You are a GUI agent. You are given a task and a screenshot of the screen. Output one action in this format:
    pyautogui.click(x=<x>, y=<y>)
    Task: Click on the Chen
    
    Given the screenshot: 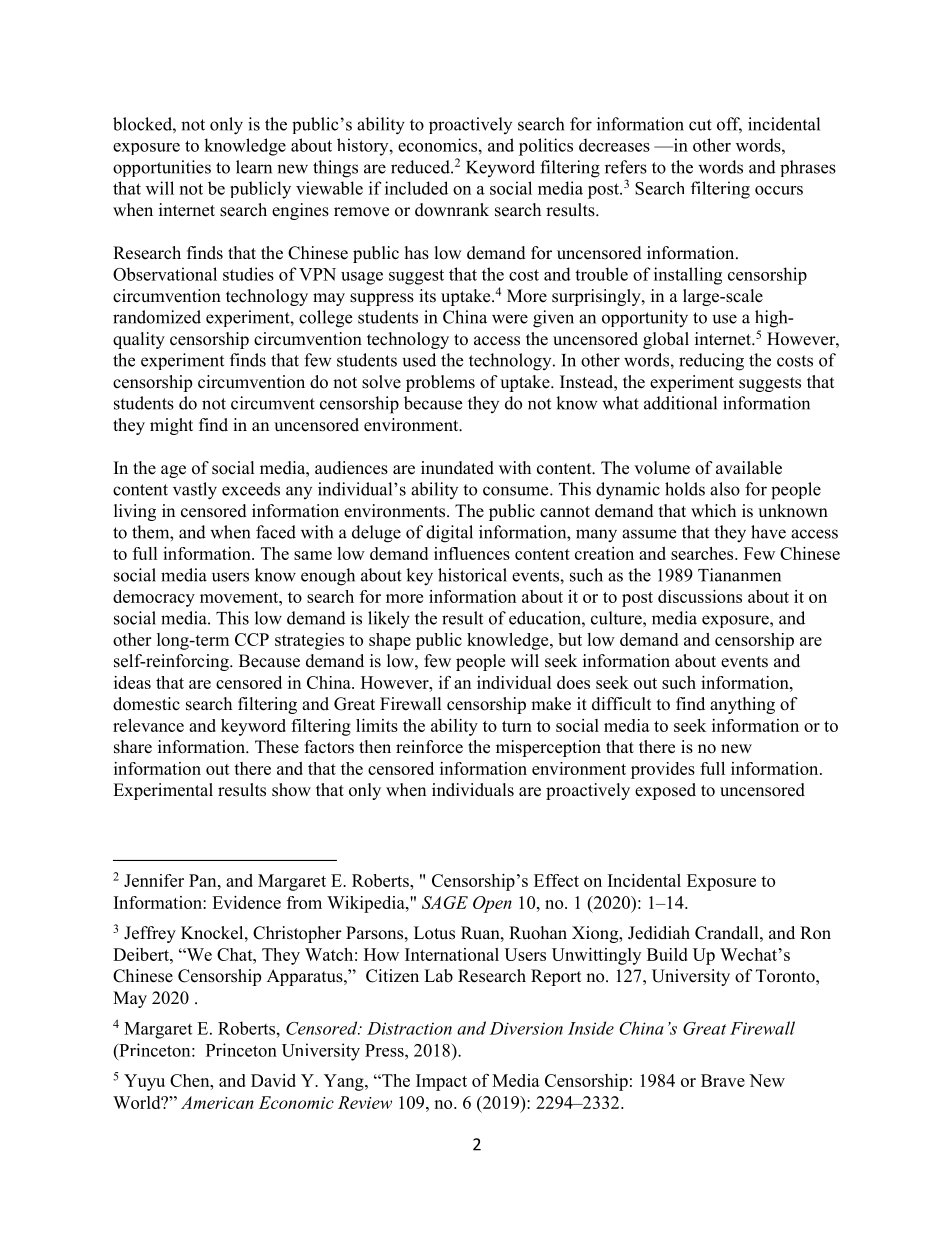 What is the action you would take?
    pyautogui.click(x=191, y=1080)
